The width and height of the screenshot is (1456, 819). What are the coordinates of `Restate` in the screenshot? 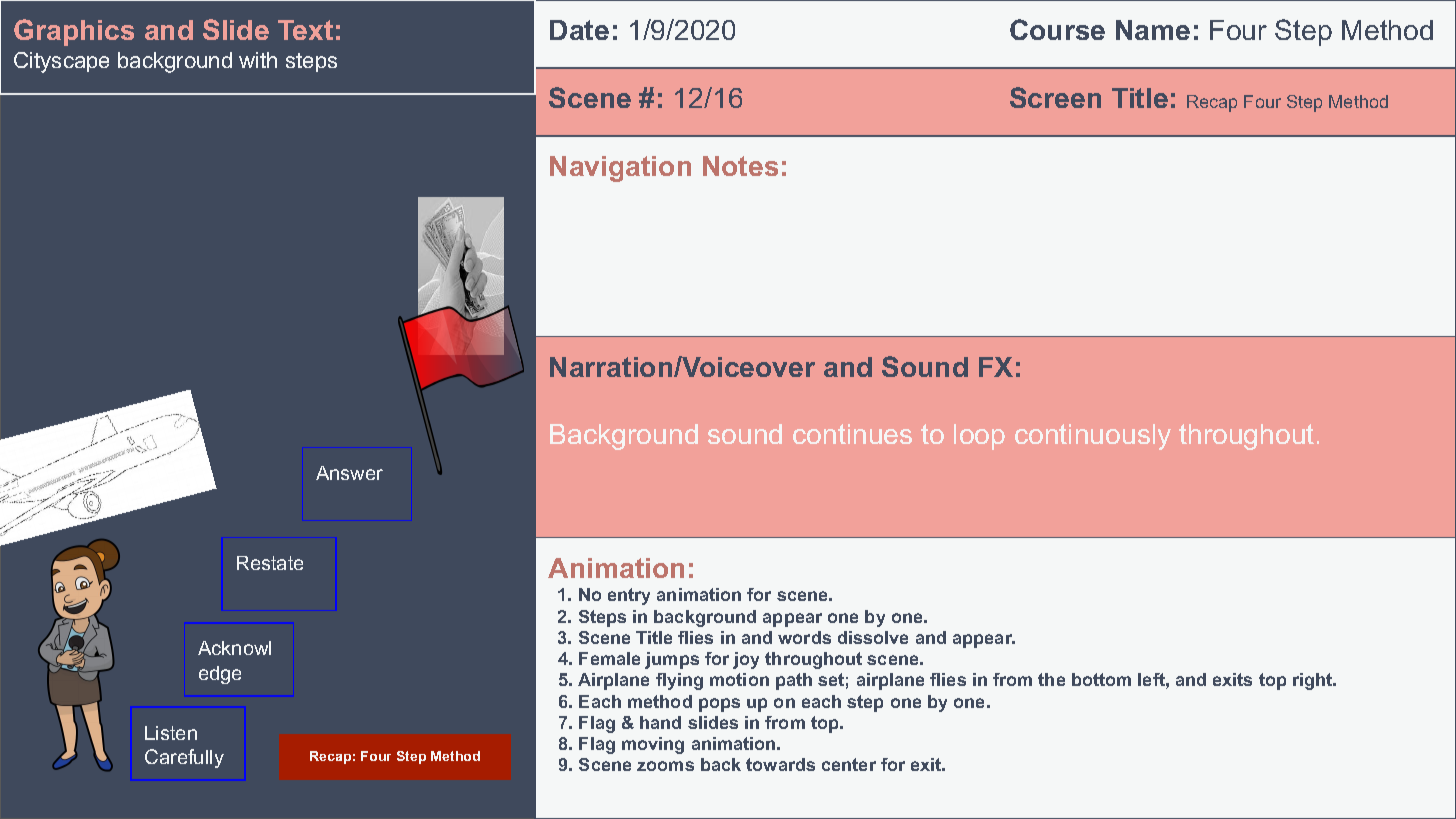 It's located at (270, 563).
